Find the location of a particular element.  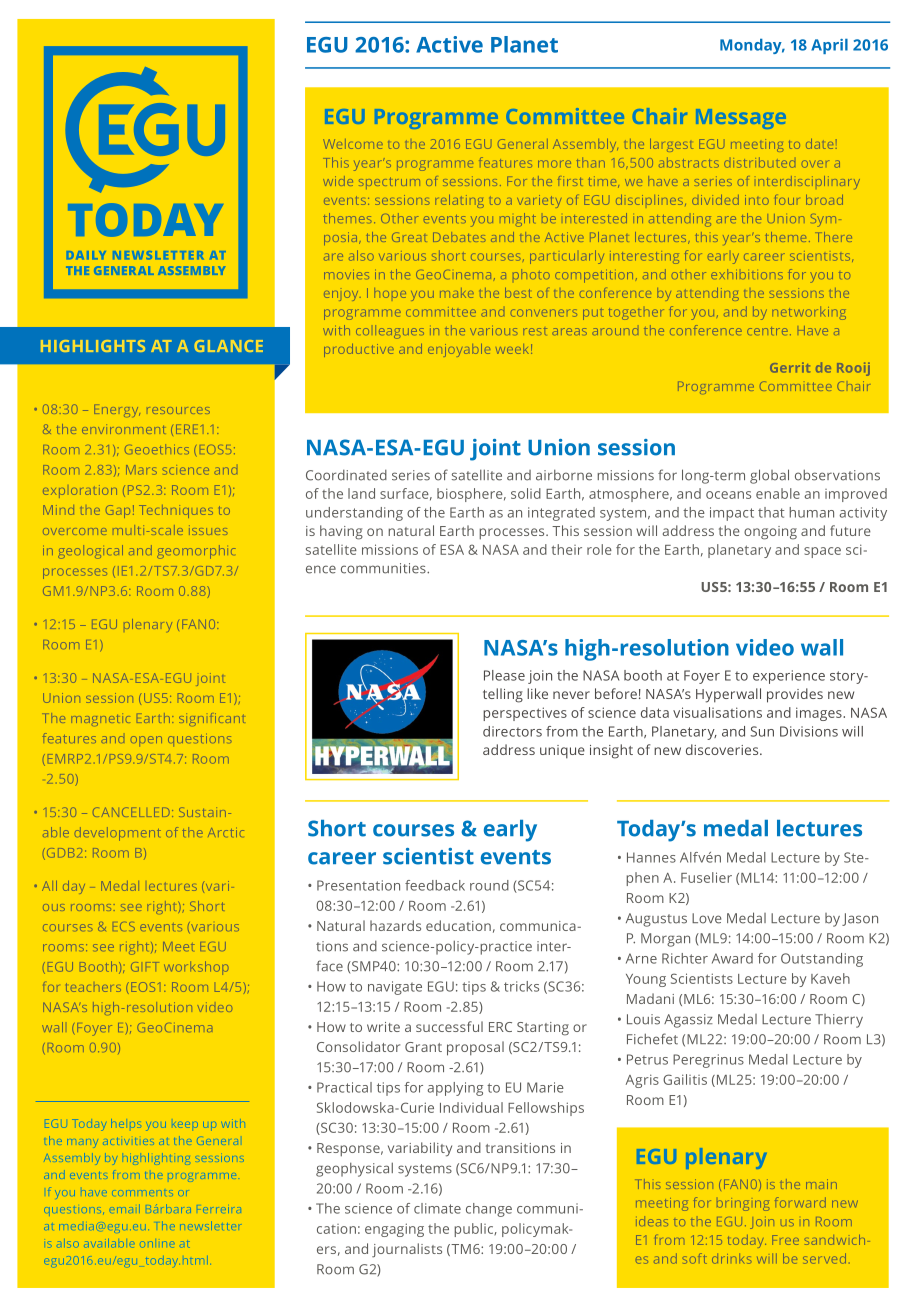

Message is located at coordinates (741, 119).
